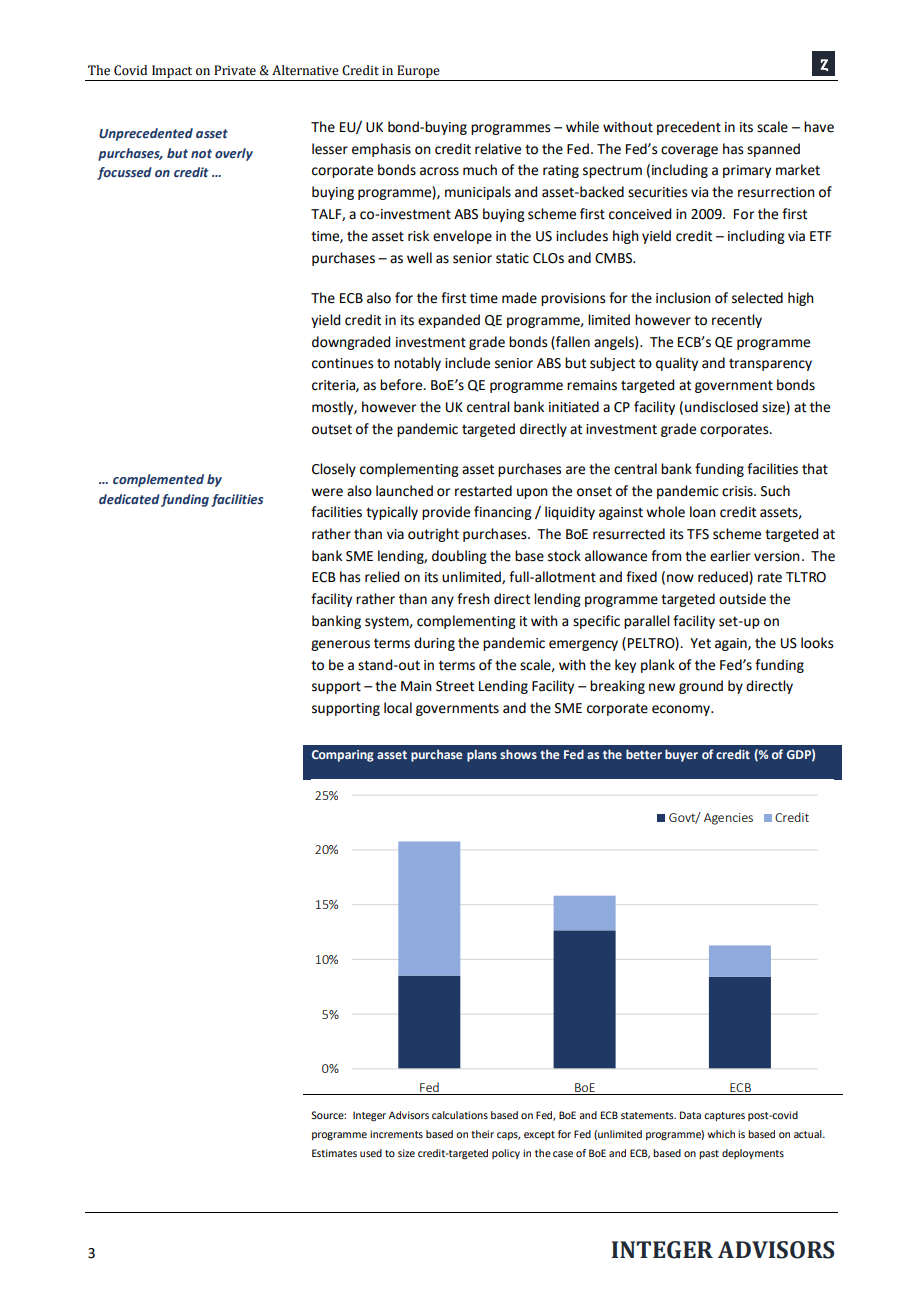 This screenshot has width=924, height=1308. I want to click on Comparing, so click(343, 756).
